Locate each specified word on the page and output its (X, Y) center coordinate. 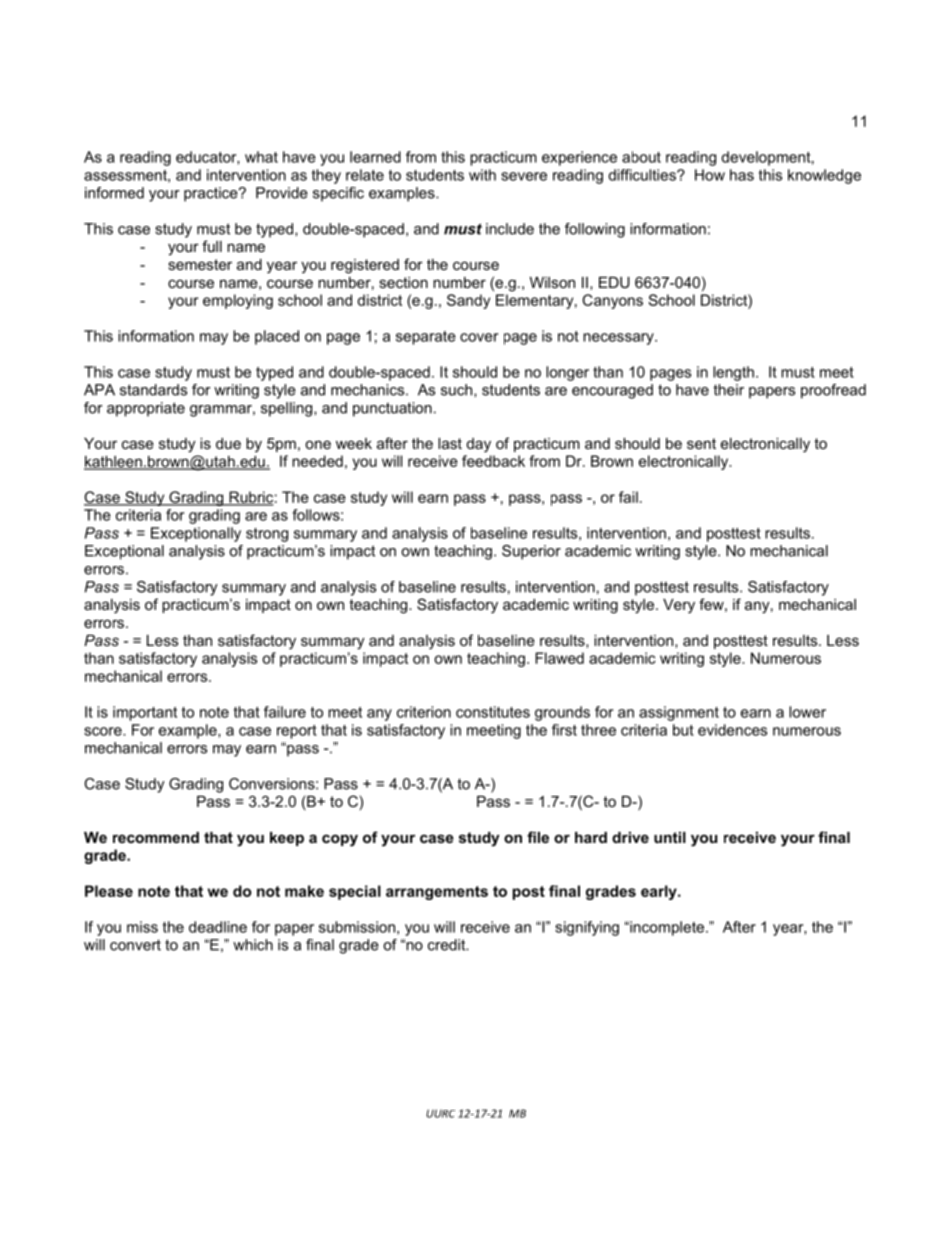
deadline (218, 927)
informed (114, 193)
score (104, 731)
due (228, 443)
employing (238, 301)
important (145, 713)
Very (679, 606)
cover (479, 337)
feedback (493, 461)
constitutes (493, 712)
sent (701, 443)
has (742, 175)
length (733, 373)
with (482, 175)
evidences (732, 730)
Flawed (559, 658)
